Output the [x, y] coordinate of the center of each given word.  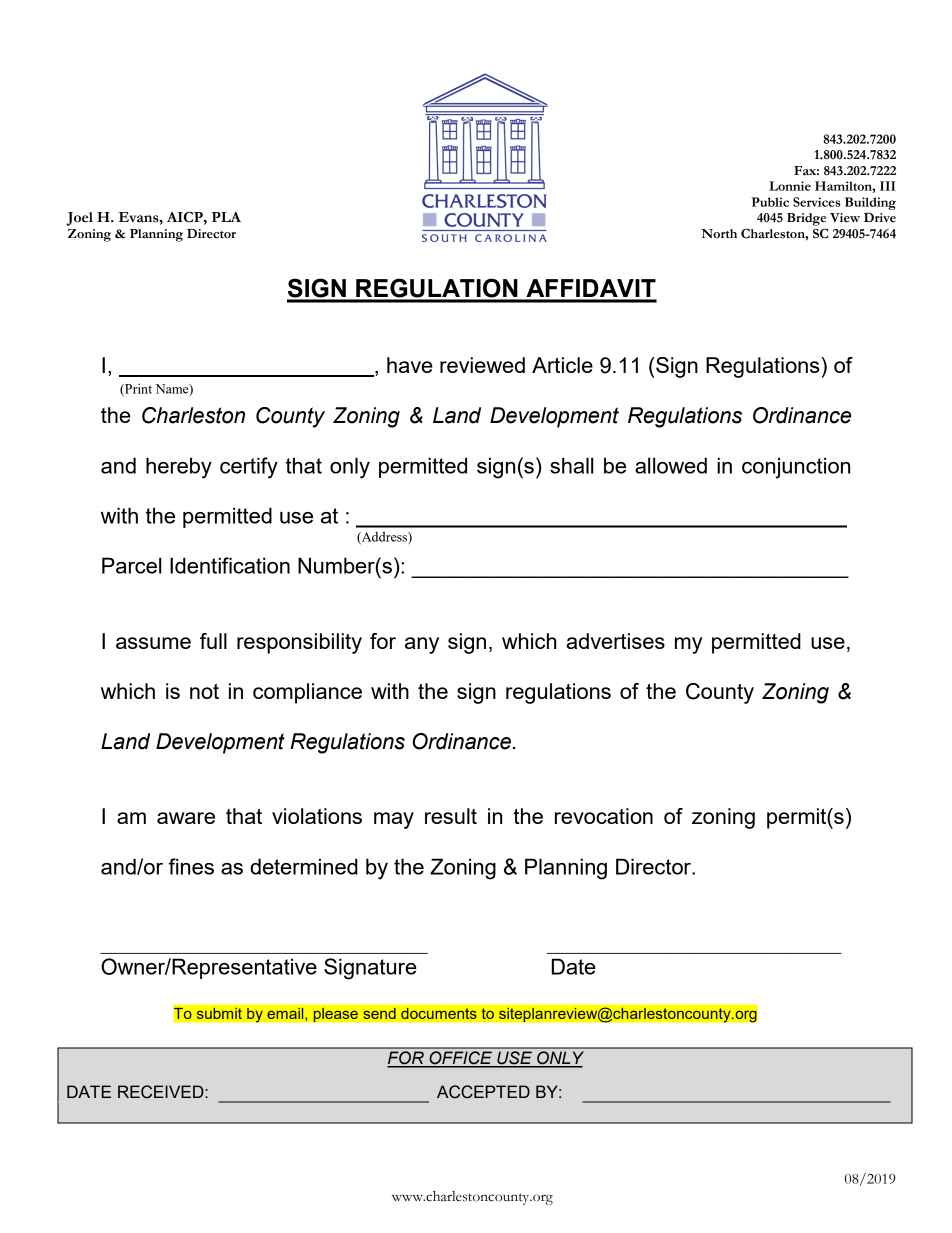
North [719, 234]
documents [439, 1013]
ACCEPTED [483, 1092]
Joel [79, 219]
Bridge [806, 219]
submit [219, 1013]
